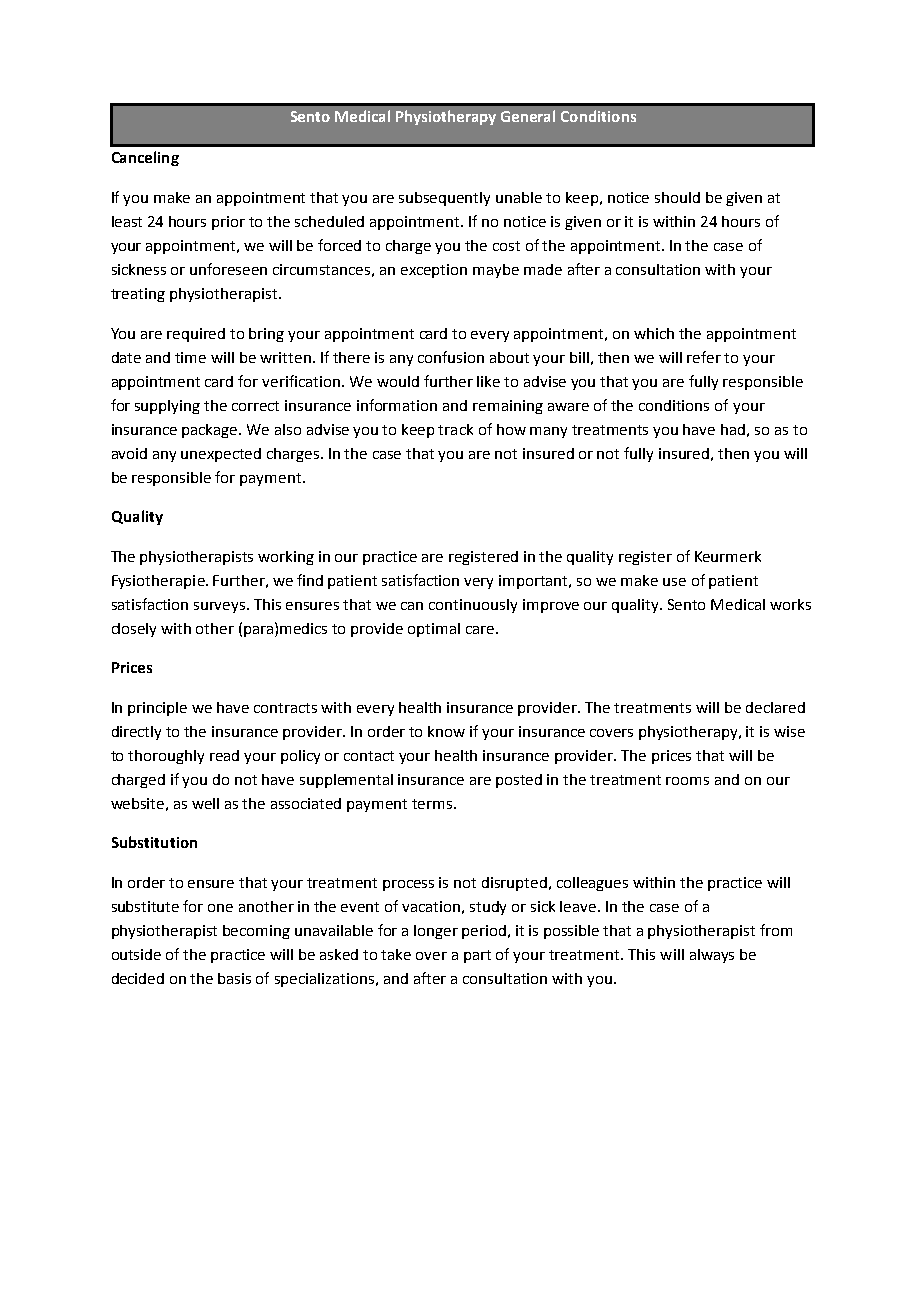  What do you see at coordinates (528, 116) in the screenshot?
I see `General` at bounding box center [528, 116].
